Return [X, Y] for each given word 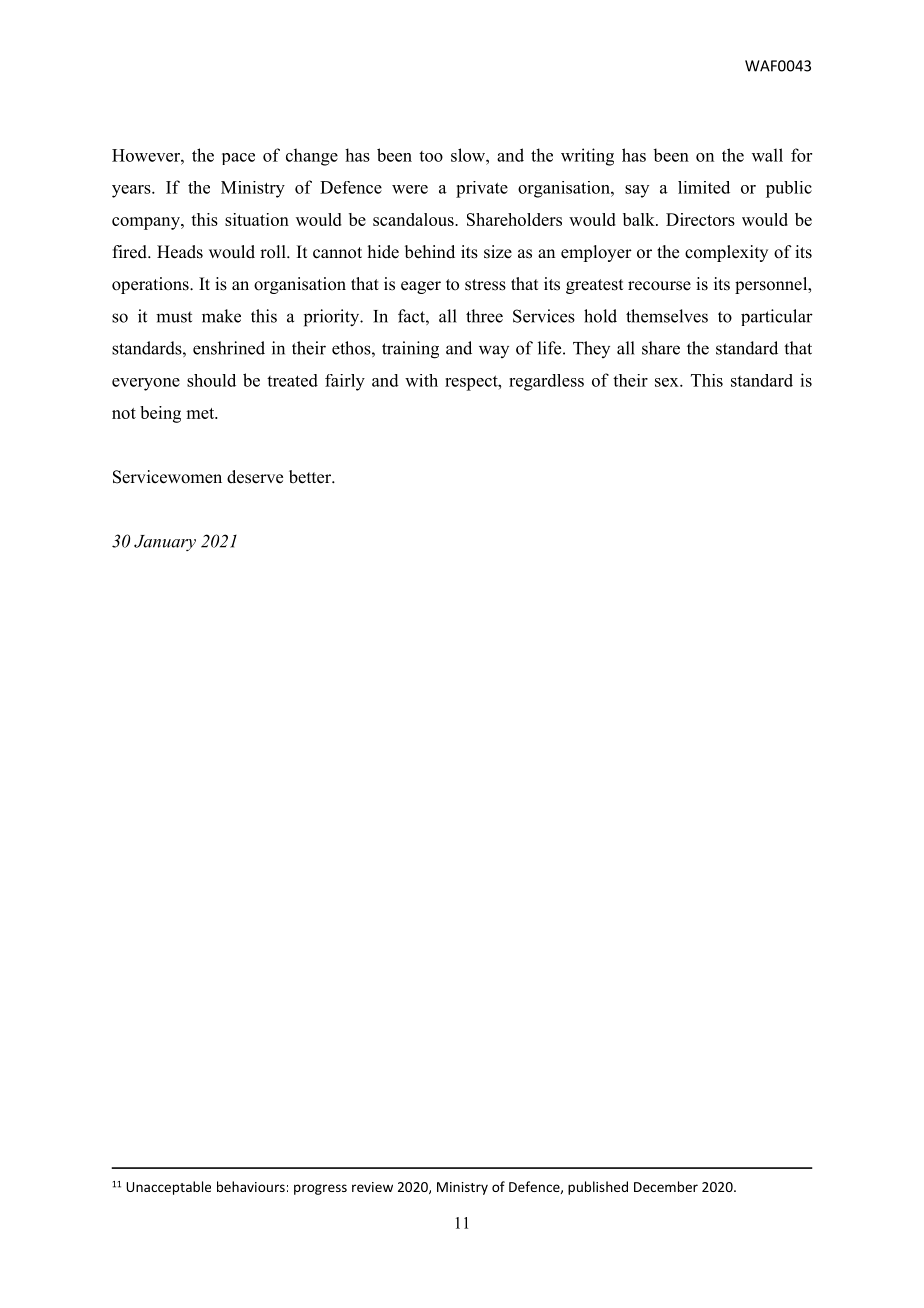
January [165, 543]
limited [704, 187]
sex [668, 382]
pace [238, 159]
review [372, 1187]
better [311, 477]
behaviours [251, 1186]
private [482, 189]
